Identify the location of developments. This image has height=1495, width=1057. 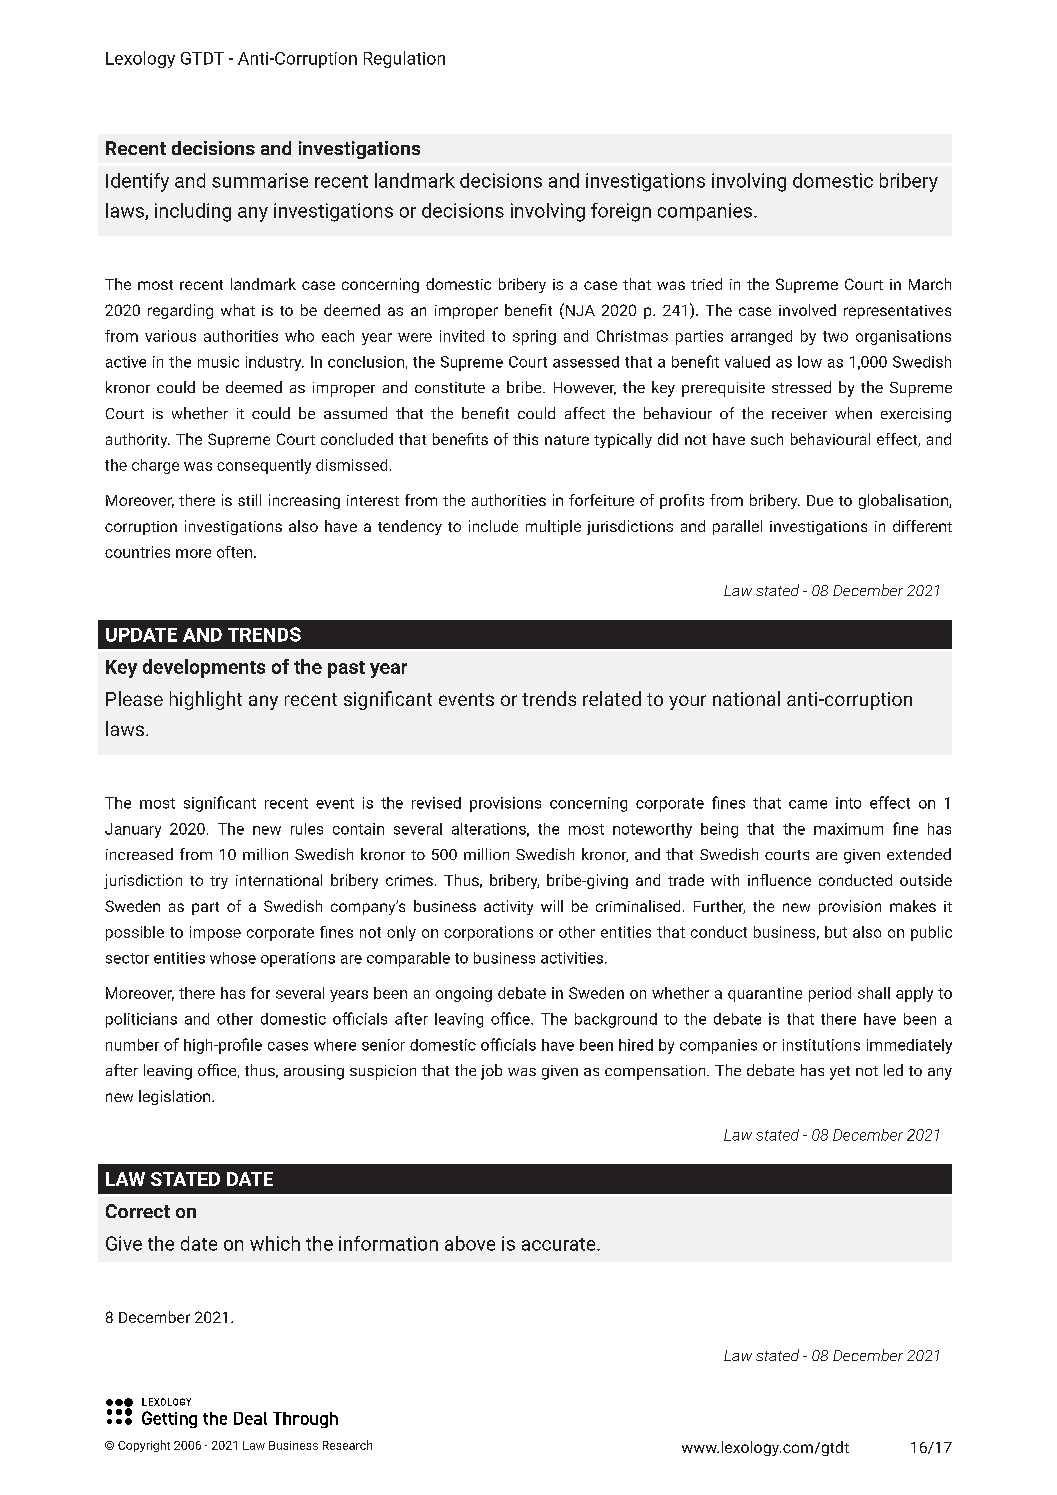
(204, 668).
